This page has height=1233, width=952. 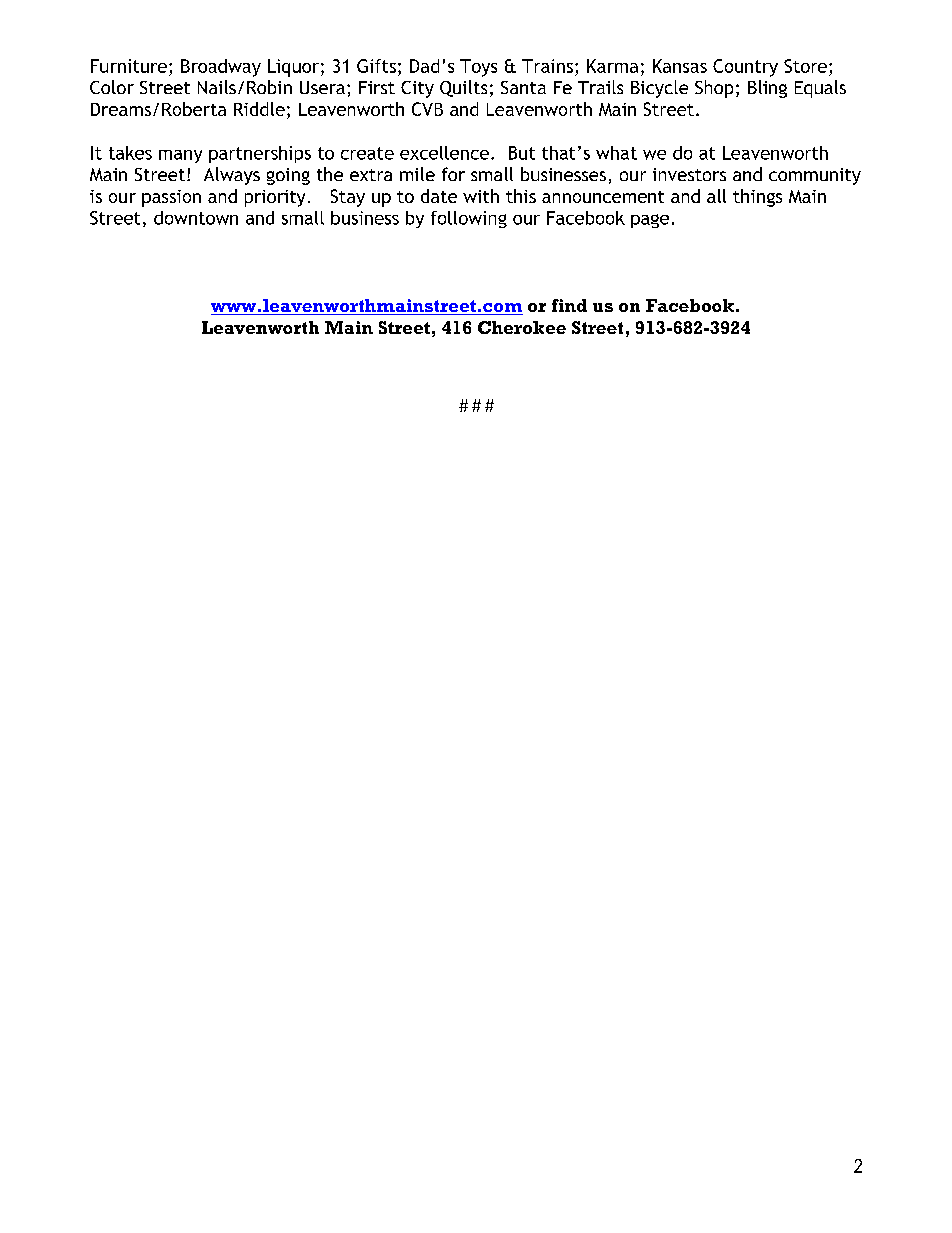 What do you see at coordinates (481, 196) in the page?
I see `with` at bounding box center [481, 196].
